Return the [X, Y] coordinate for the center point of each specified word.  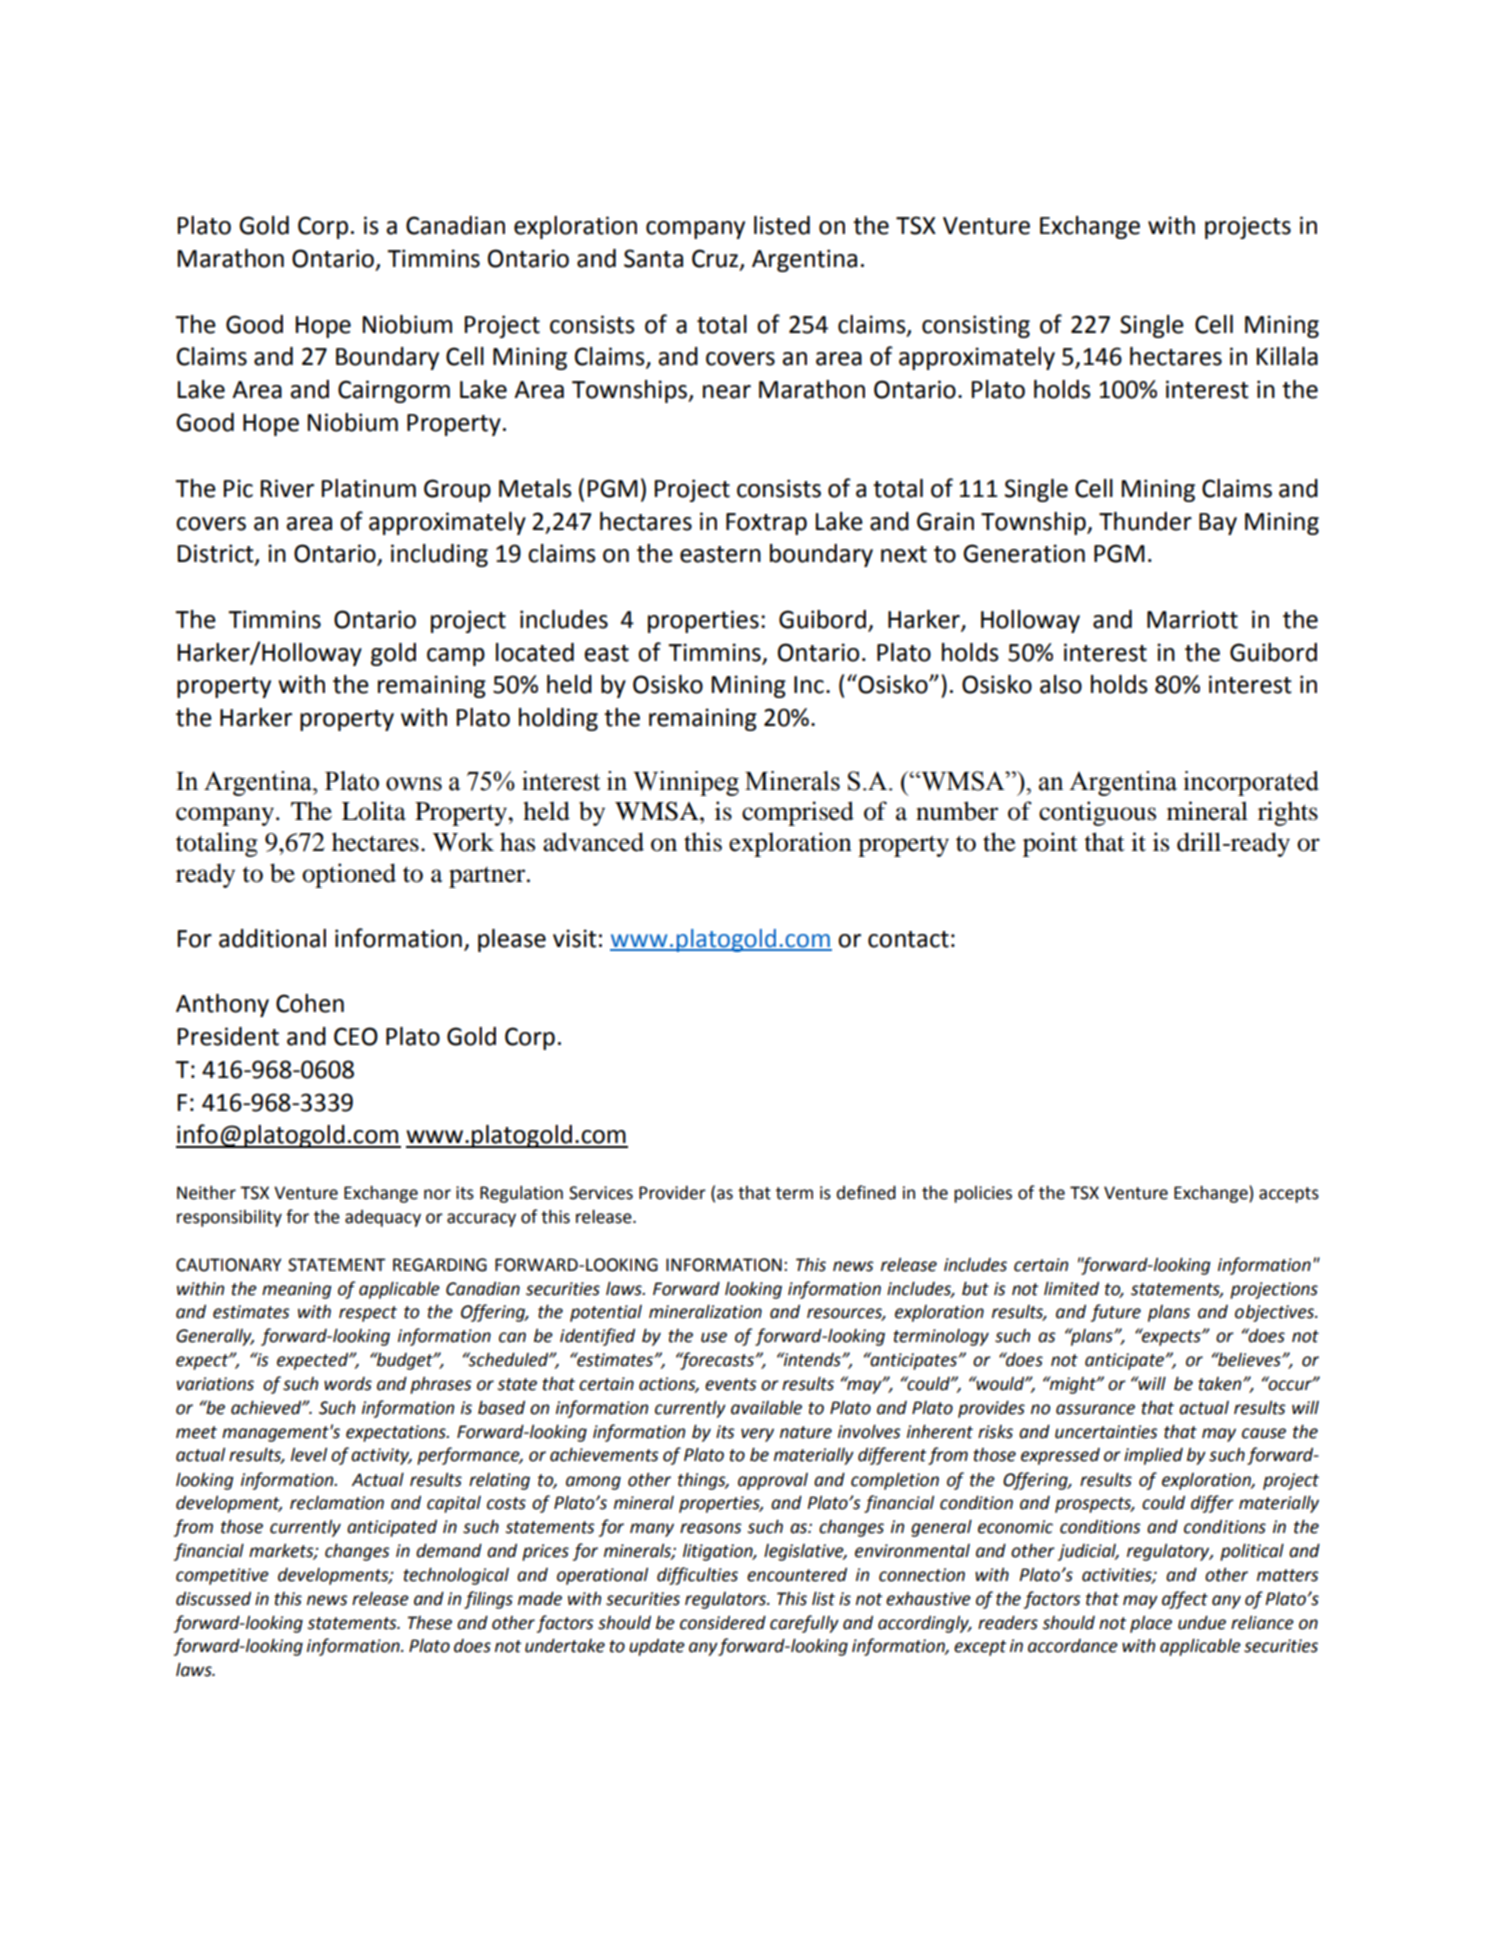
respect [368, 1314]
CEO [356, 1036]
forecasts [716, 1361]
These [430, 1623]
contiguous [1097, 813]
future [1116, 1313]
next [904, 554]
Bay [1218, 524]
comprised [798, 813]
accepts [1289, 1195]
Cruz [716, 259]
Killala [1287, 356]
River [287, 488]
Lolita [374, 811]
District [217, 554]
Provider [672, 1193]
